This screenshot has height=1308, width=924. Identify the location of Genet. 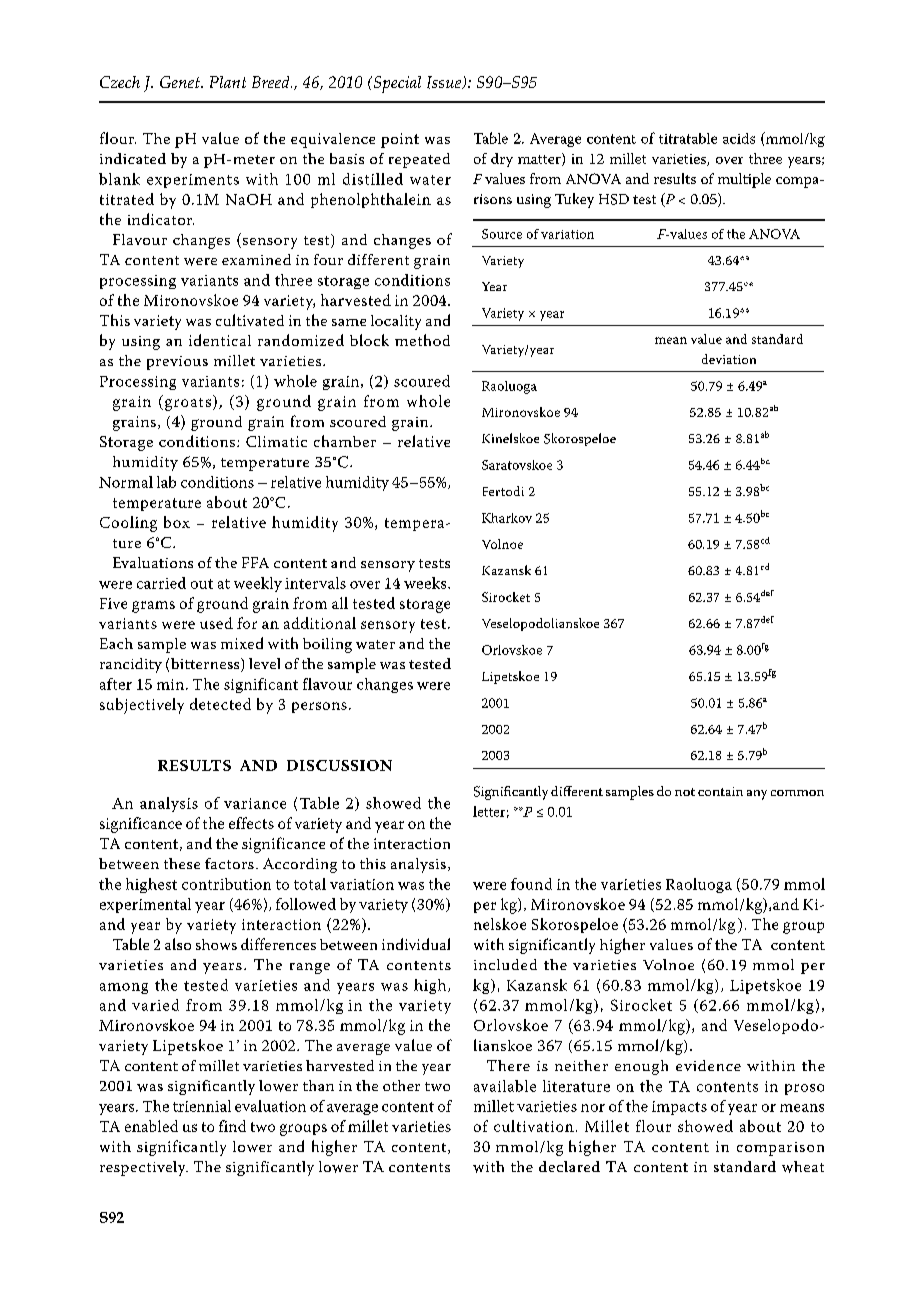
(181, 82).
